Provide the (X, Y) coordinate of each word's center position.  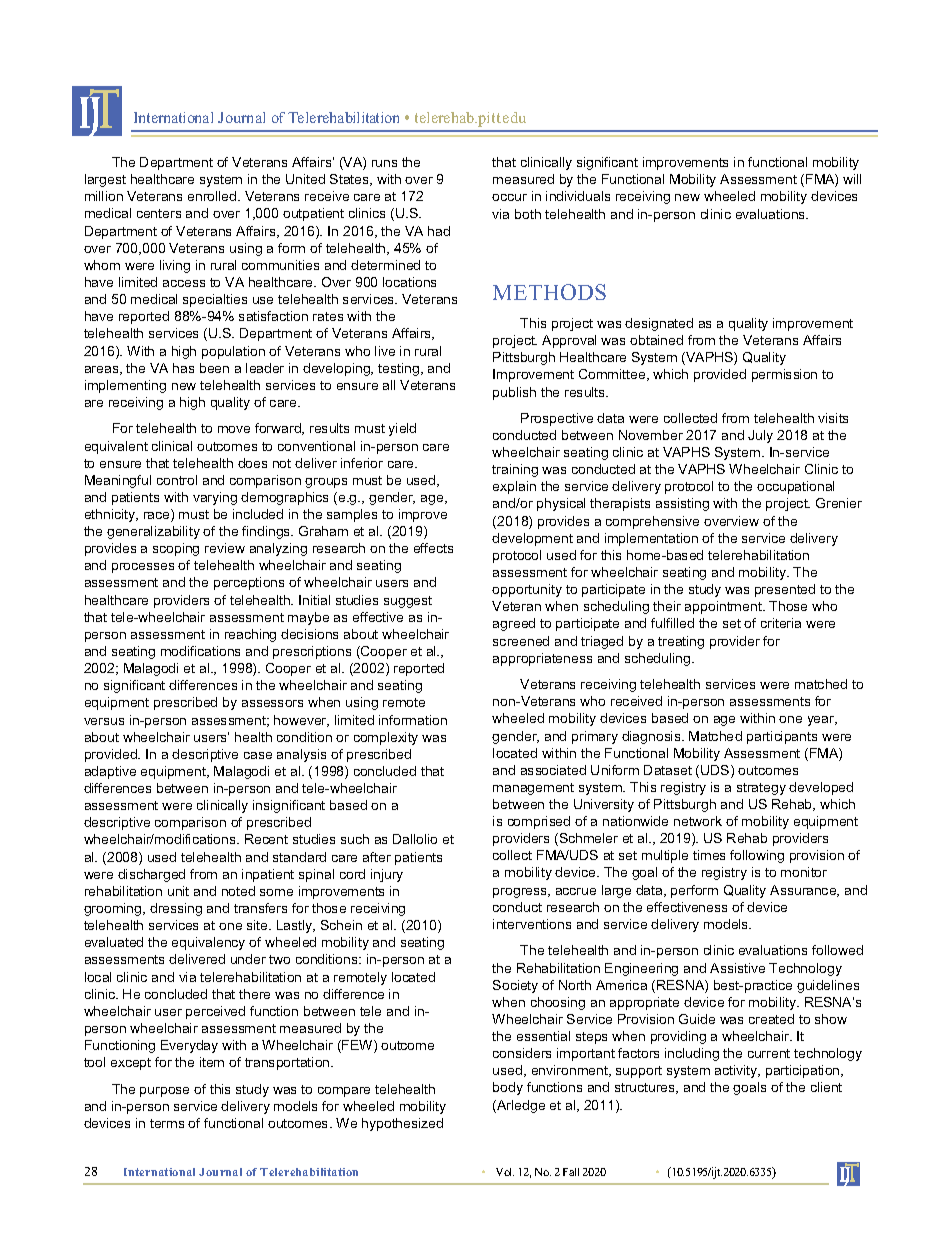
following (757, 856)
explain (514, 487)
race (158, 517)
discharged (151, 875)
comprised (539, 822)
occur (509, 197)
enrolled (213, 196)
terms (167, 1123)
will (852, 179)
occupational (795, 487)
